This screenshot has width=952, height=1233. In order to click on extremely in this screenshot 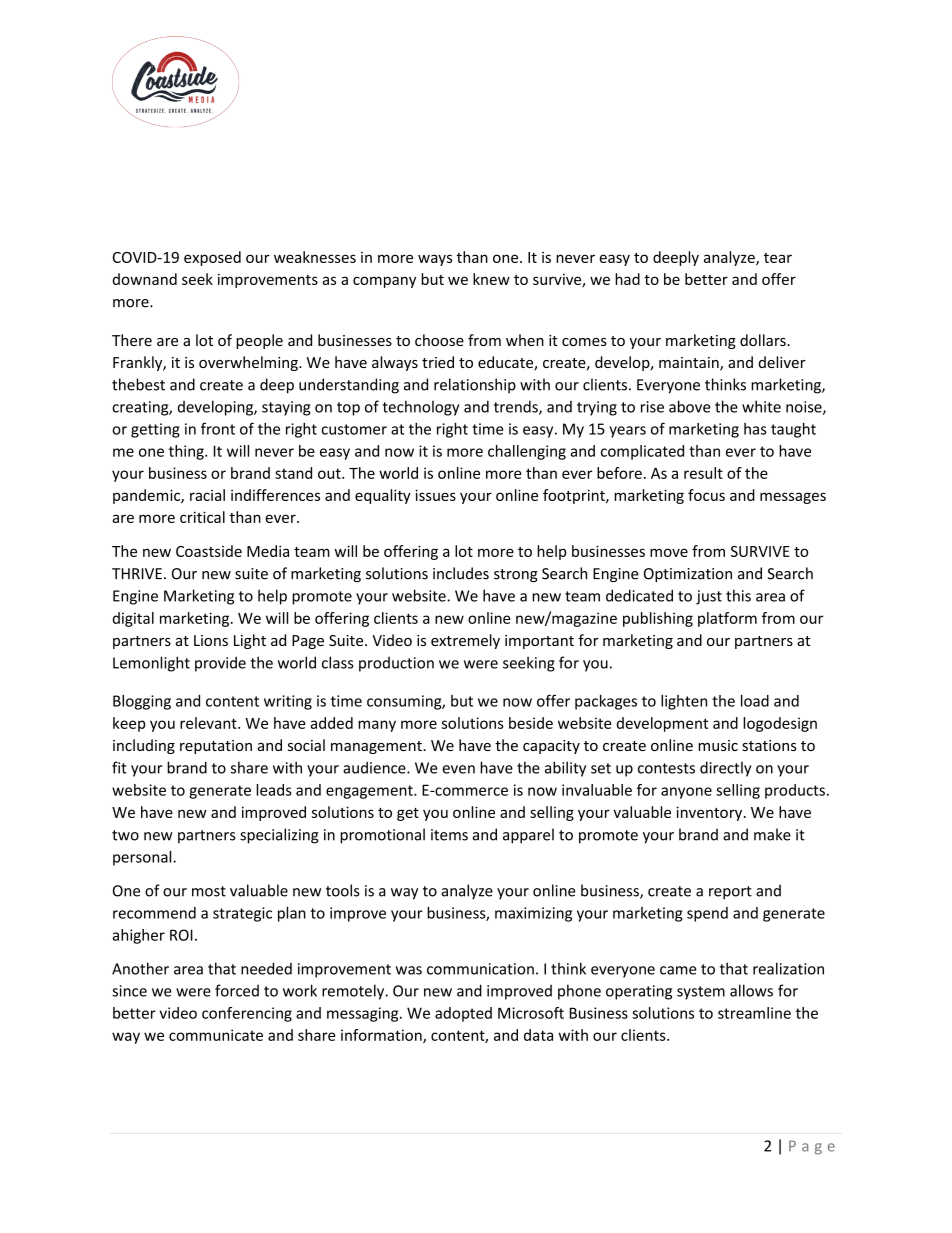, I will do `click(465, 641)`.
